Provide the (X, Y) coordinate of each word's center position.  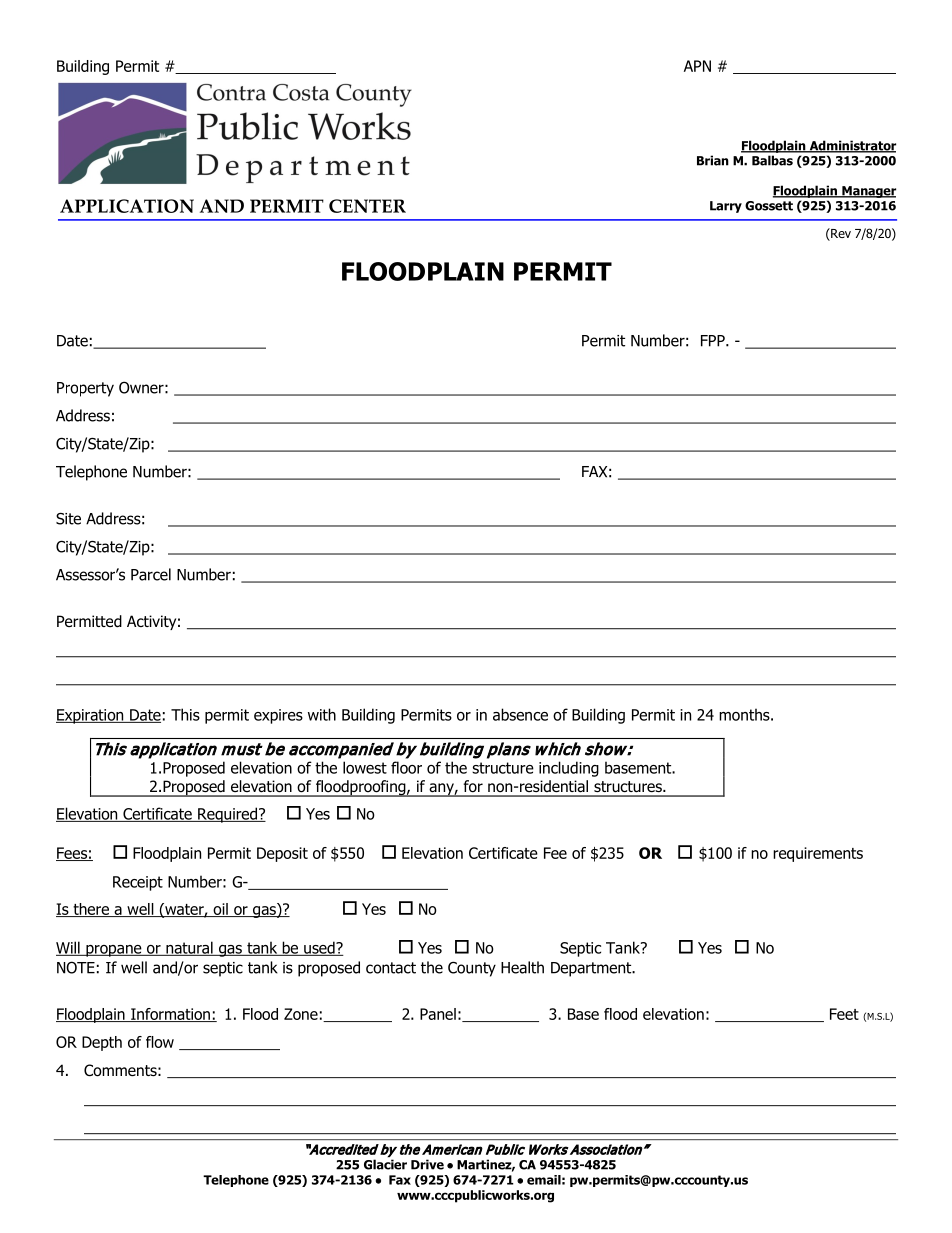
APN (697, 66)
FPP (714, 341)
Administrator (851, 146)
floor (406, 767)
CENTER (367, 206)
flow (160, 1042)
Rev (840, 234)
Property (85, 389)
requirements (818, 854)
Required (228, 815)
